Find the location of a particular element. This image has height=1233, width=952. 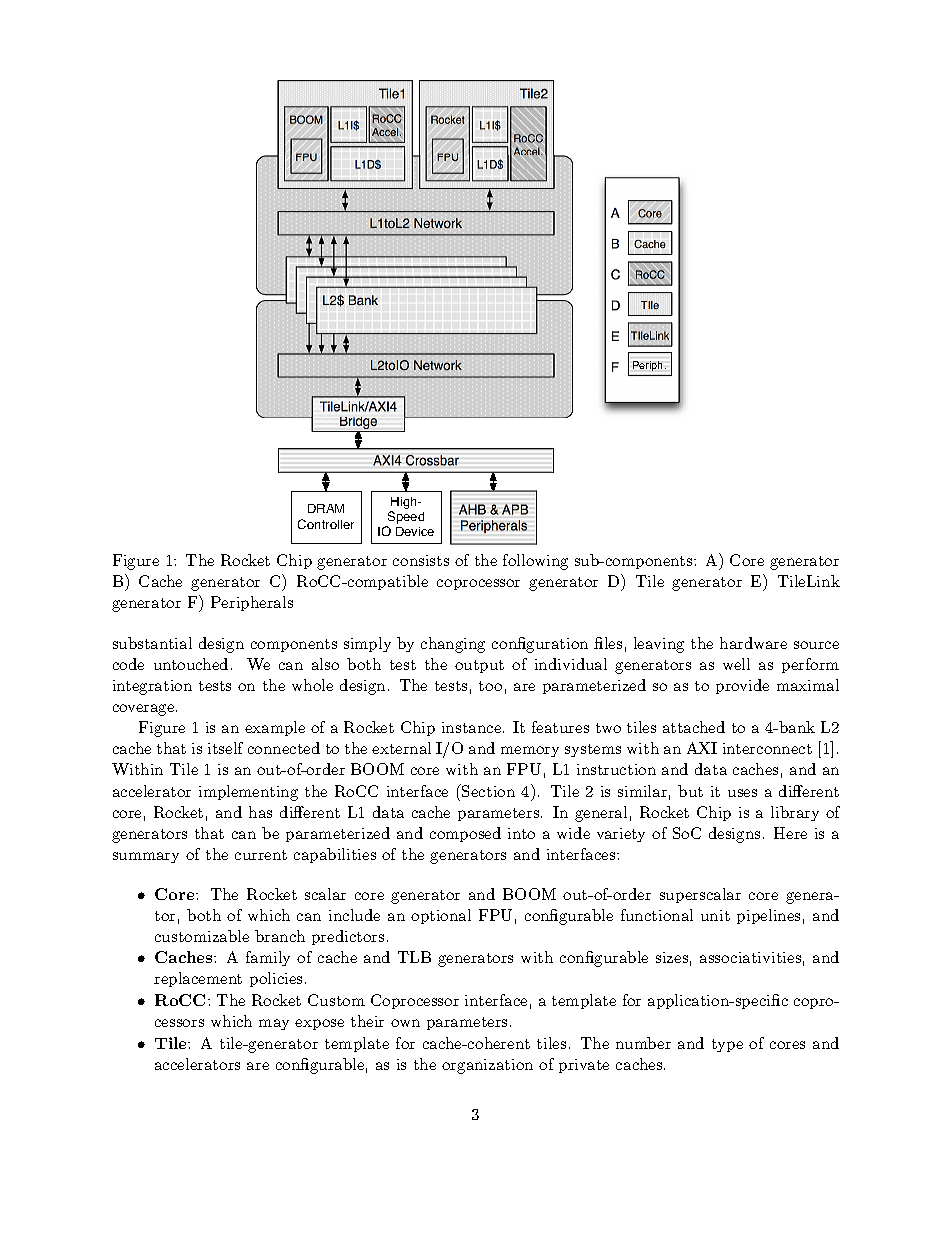

hardware is located at coordinates (753, 643).
